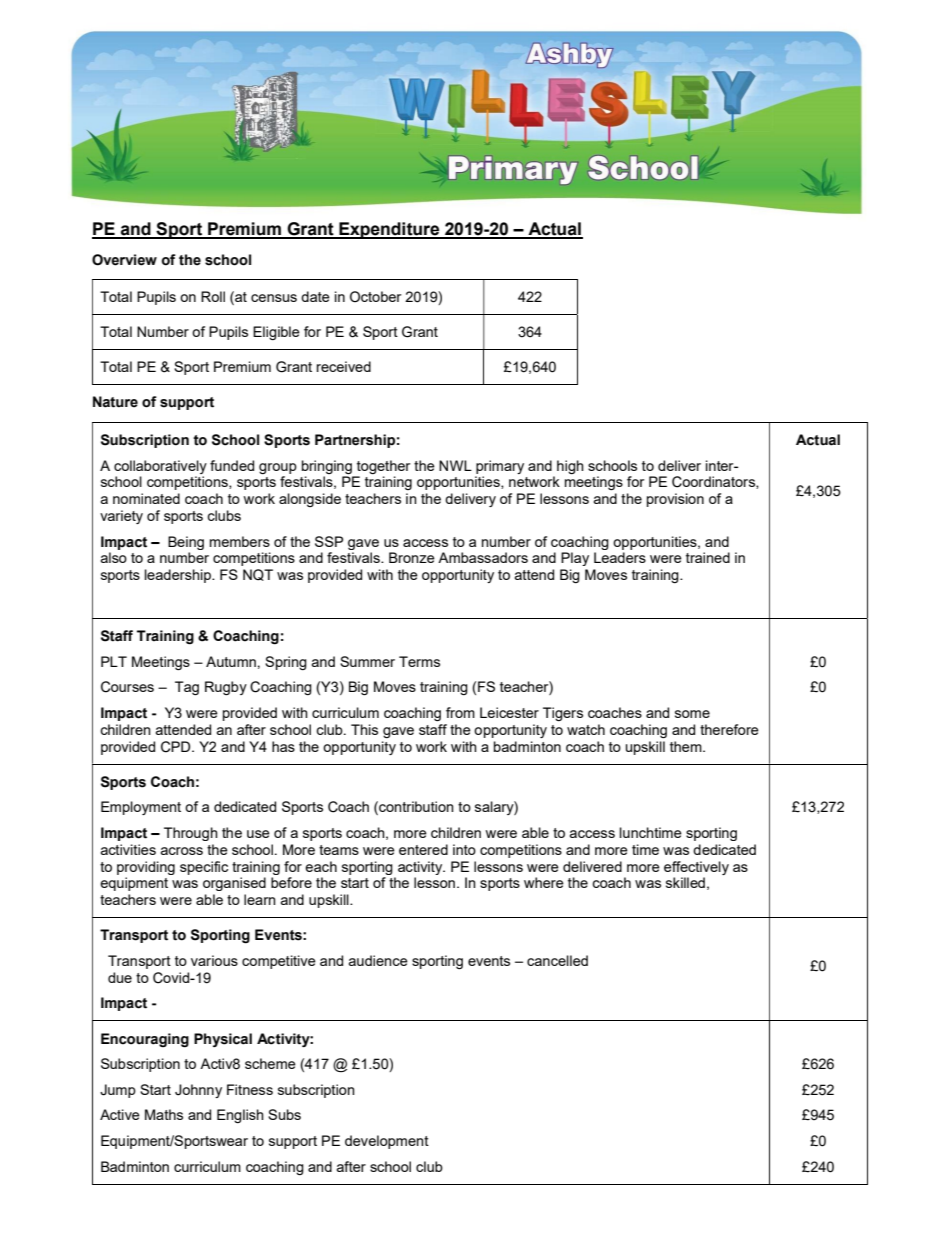  What do you see at coordinates (187, 688) in the screenshot?
I see `Tag` at bounding box center [187, 688].
